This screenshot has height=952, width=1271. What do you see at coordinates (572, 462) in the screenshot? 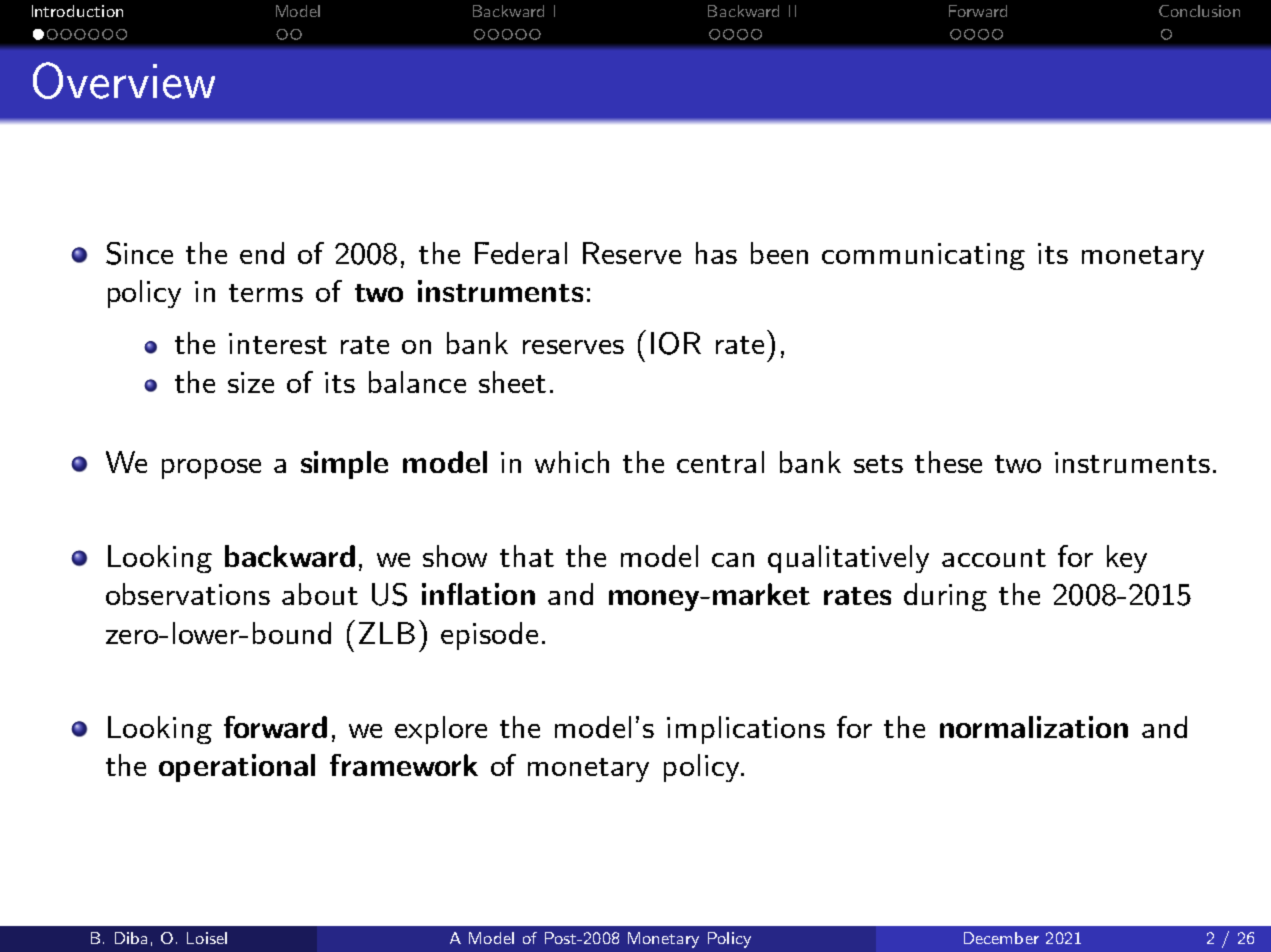
I see `which` at bounding box center [572, 462].
